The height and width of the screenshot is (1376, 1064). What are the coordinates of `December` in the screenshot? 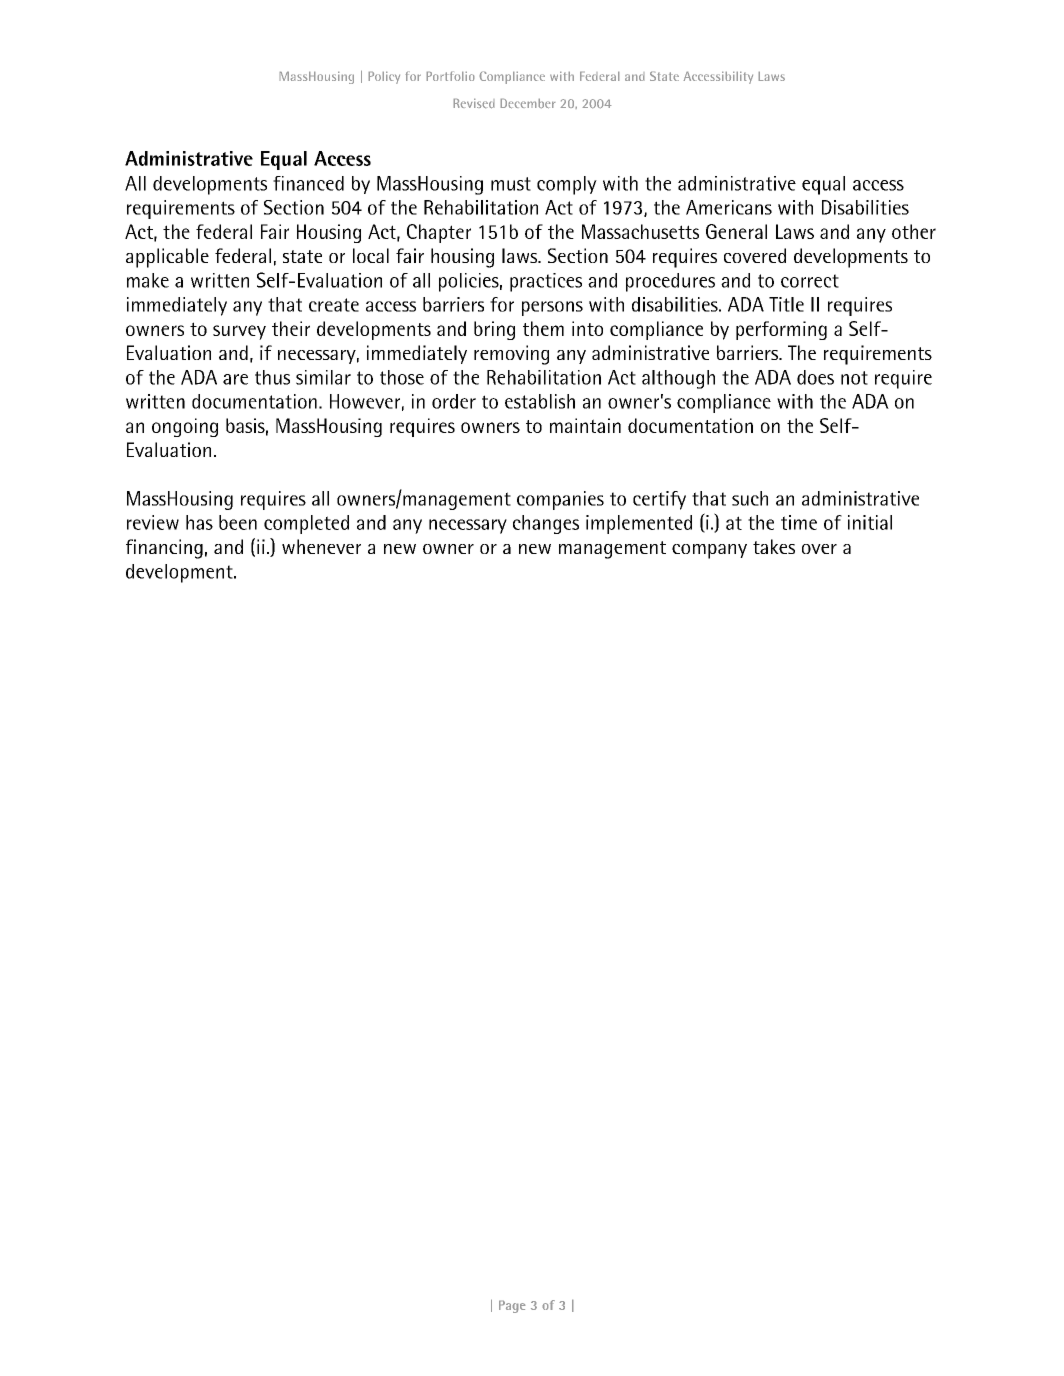 It's located at (528, 103).
